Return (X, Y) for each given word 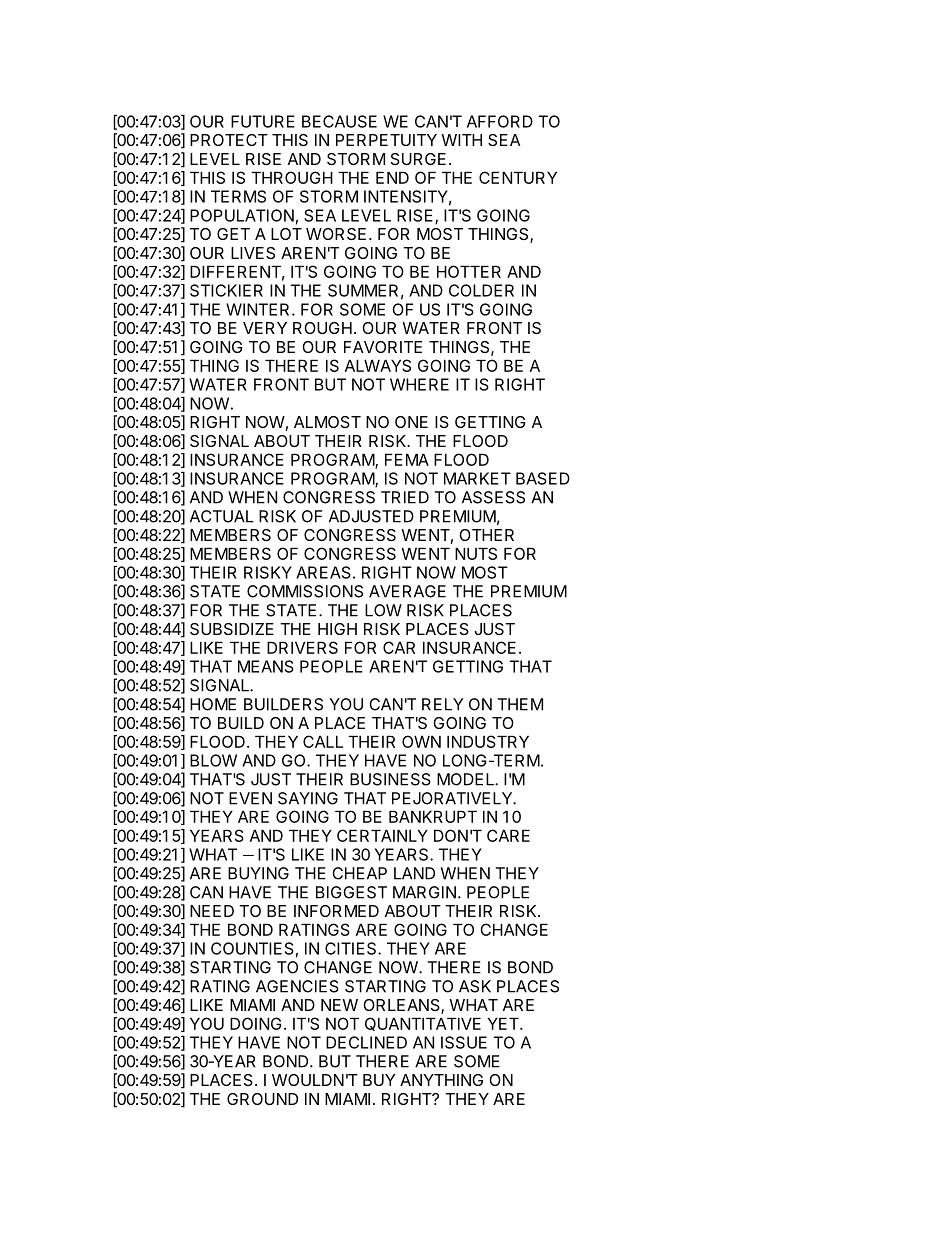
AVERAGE (407, 591)
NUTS (476, 553)
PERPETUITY (386, 140)
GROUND (262, 1099)
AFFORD (500, 121)
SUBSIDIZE (232, 629)
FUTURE (263, 121)
